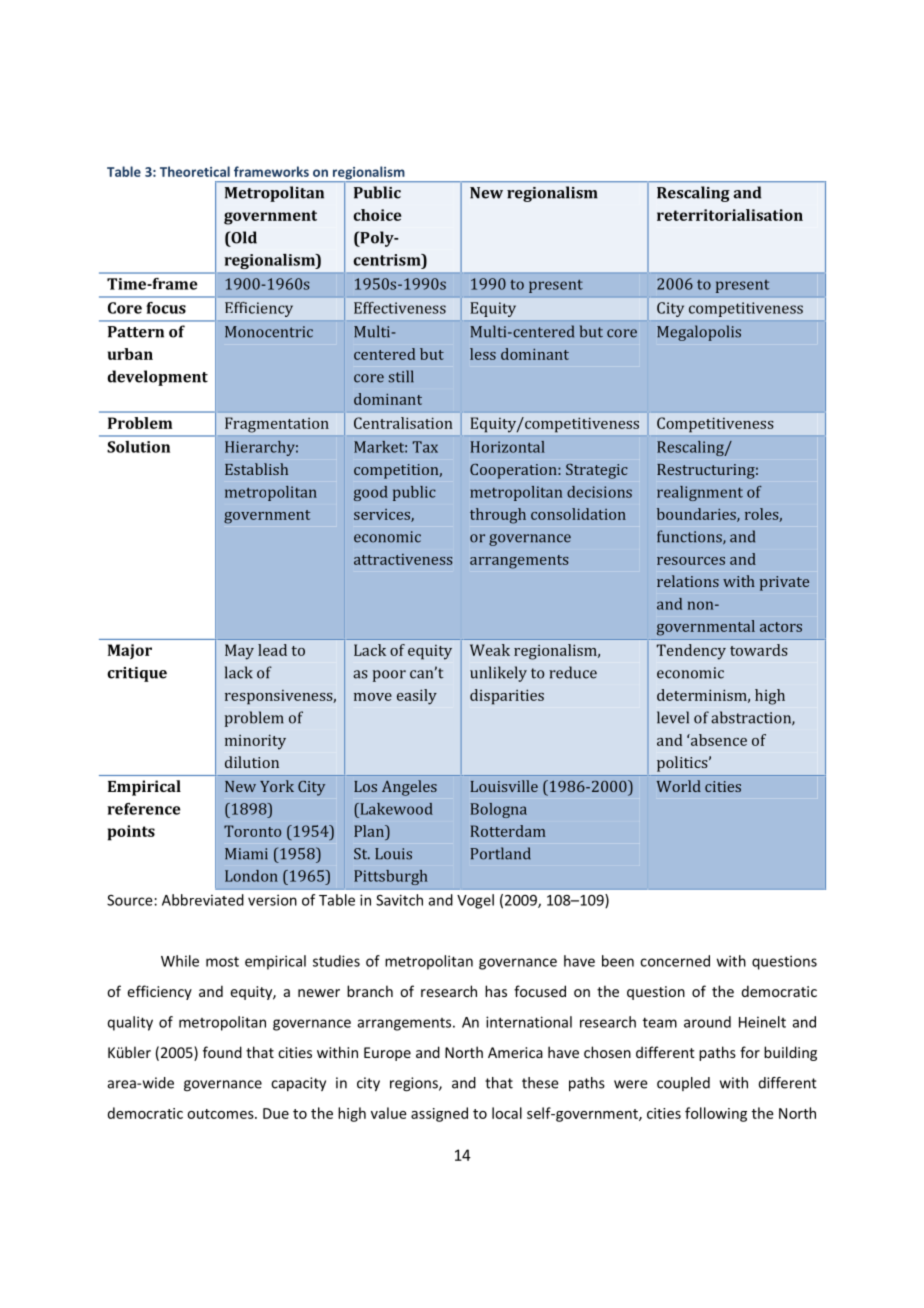 The width and height of the screenshot is (924, 1308). I want to click on outcomes, so click(221, 1114).
